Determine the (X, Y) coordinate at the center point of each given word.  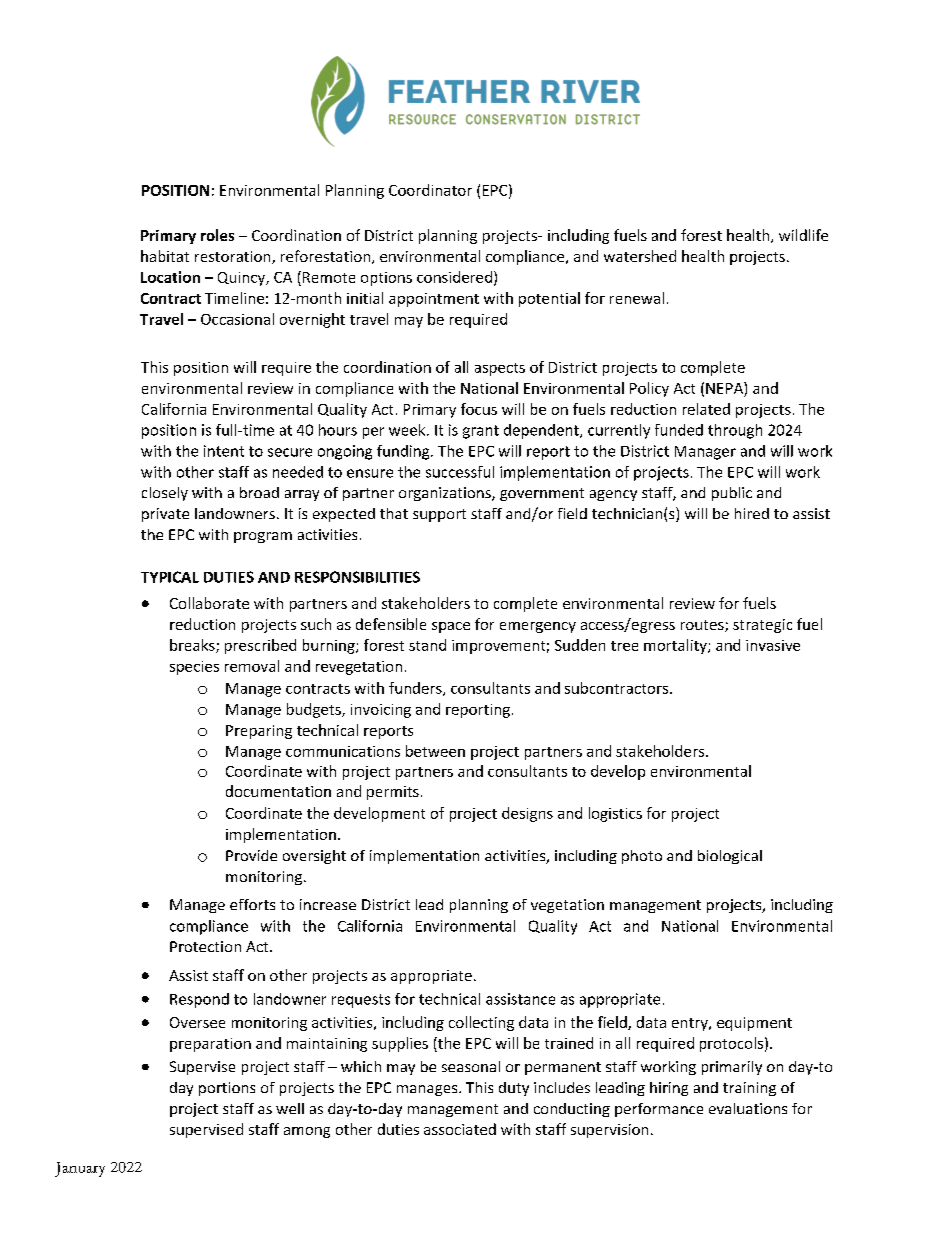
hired (752, 513)
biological (730, 857)
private (165, 515)
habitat (165, 256)
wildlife (803, 235)
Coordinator (430, 190)
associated (460, 1129)
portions (227, 1089)
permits (393, 793)
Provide (251, 855)
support (439, 515)
